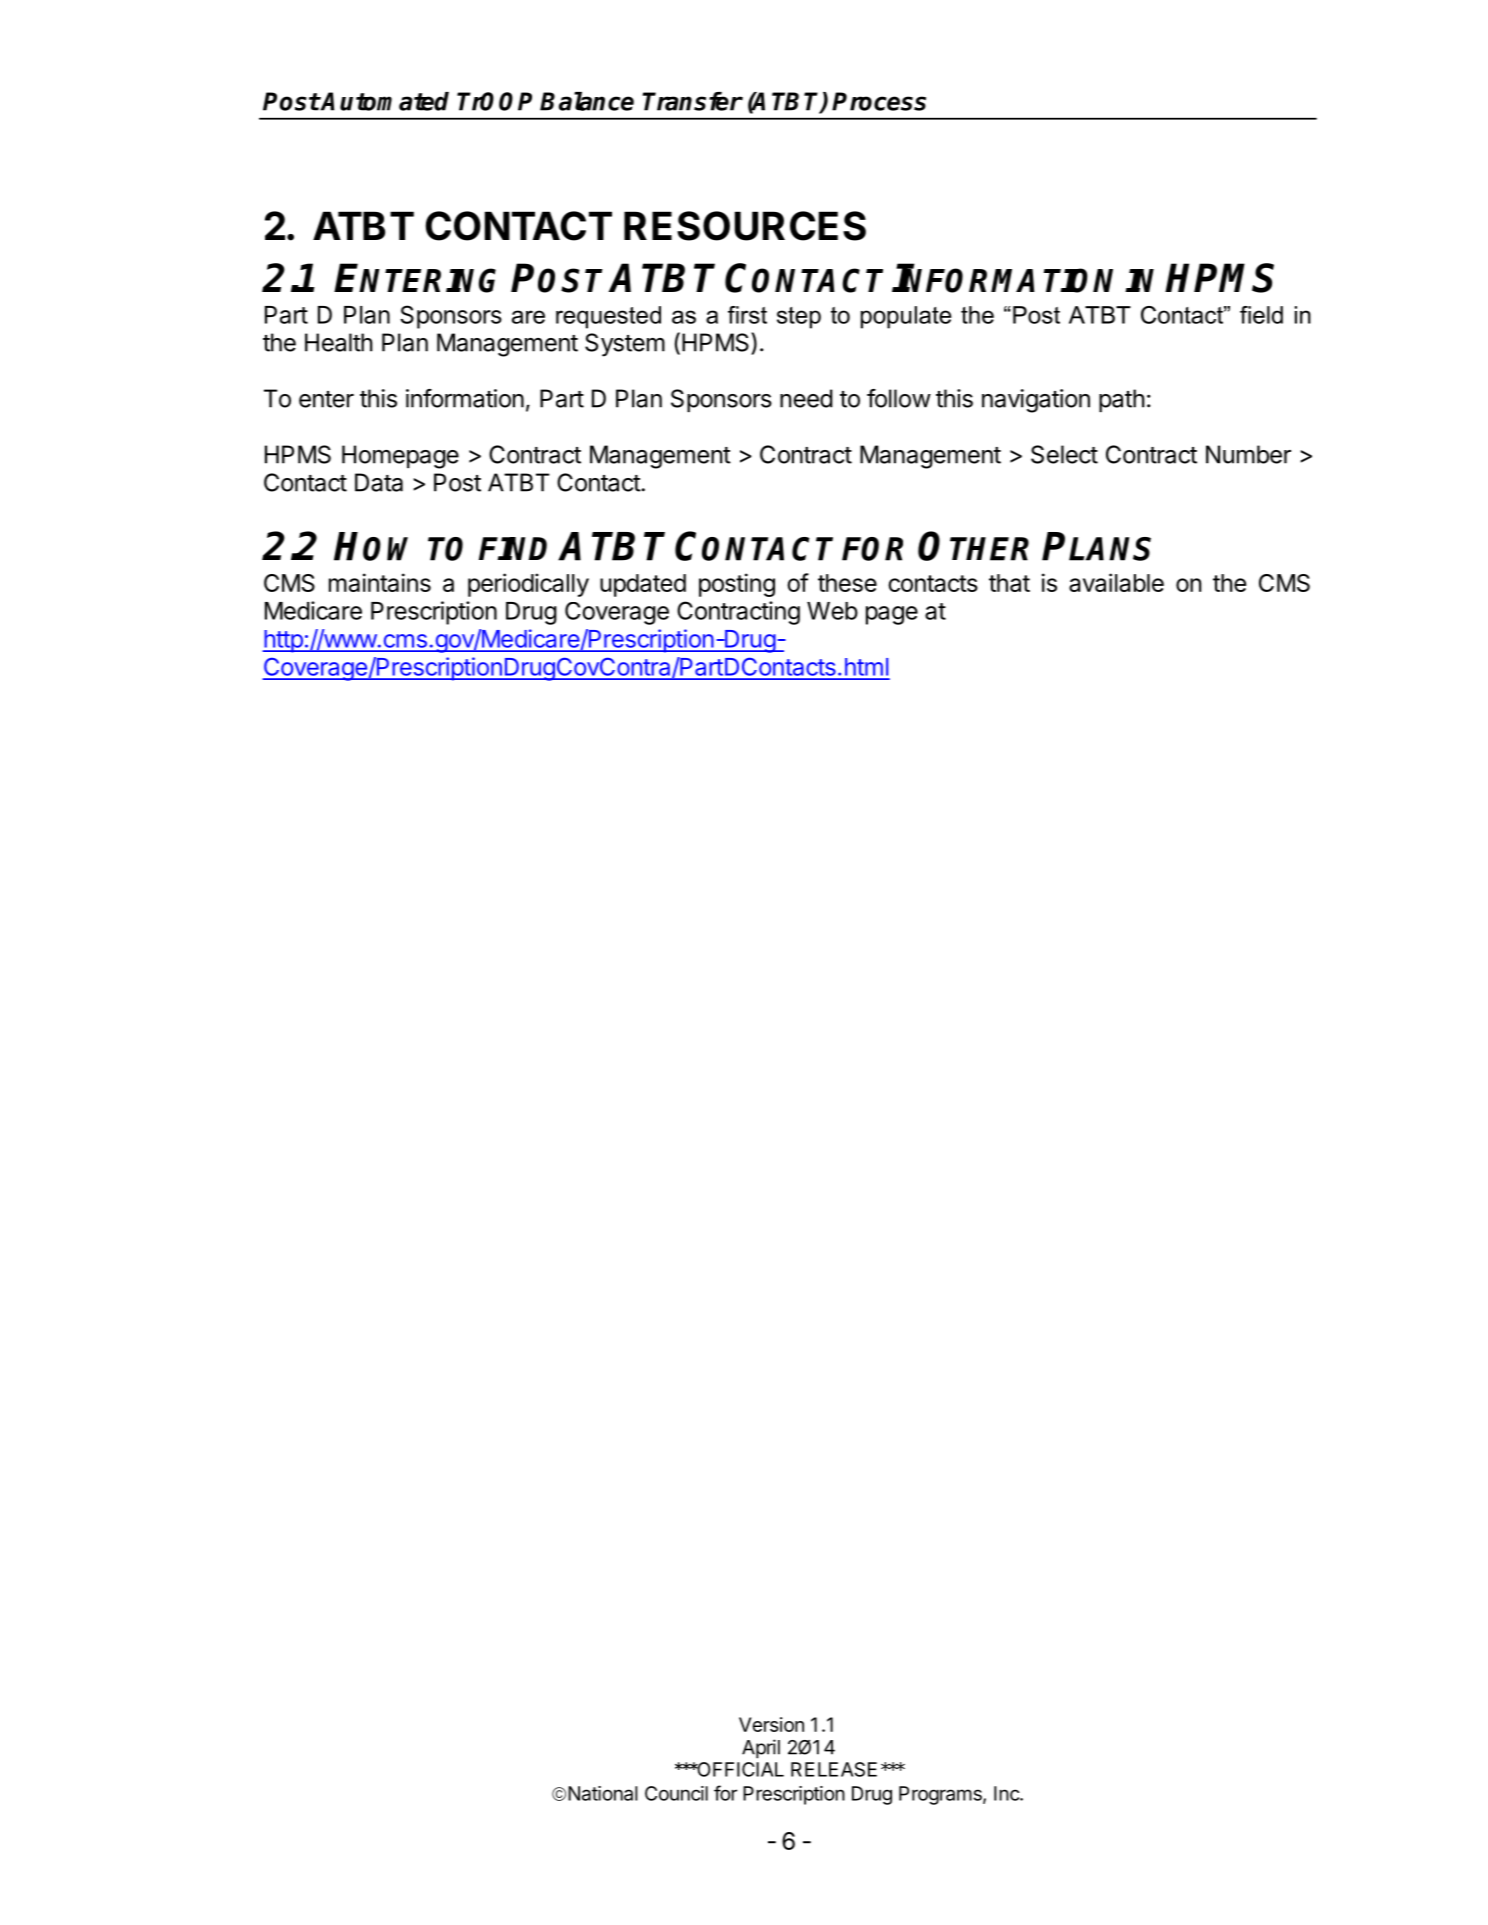 Image resolution: width=1488 pixels, height=1925 pixels. Describe the element at coordinates (1116, 582) in the screenshot. I see `available` at that location.
